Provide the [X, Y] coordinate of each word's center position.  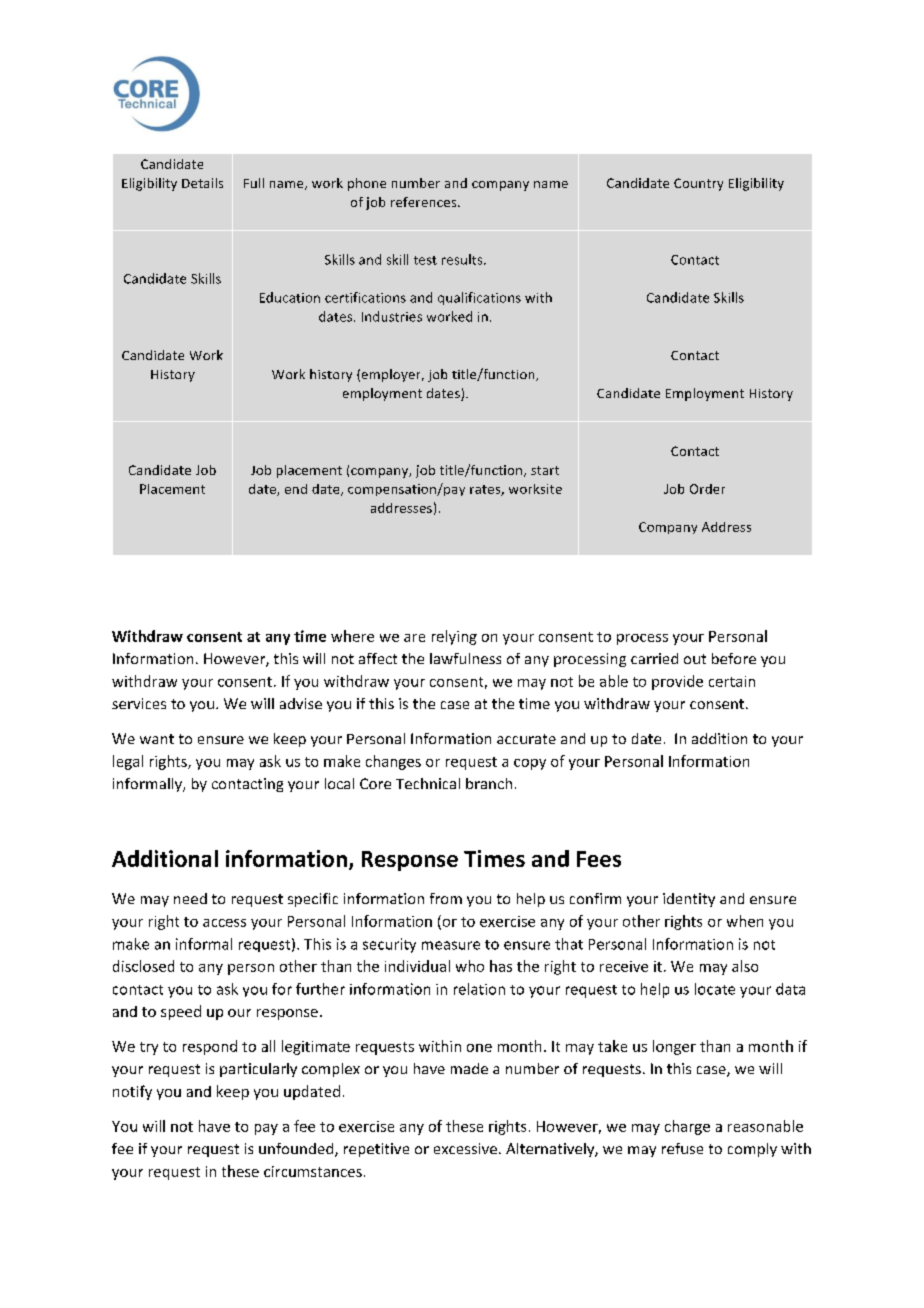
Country [698, 184]
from [446, 898]
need [190, 898]
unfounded [297, 1150]
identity [689, 900]
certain [732, 681]
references [425, 202]
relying [454, 637]
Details [202, 183]
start [545, 470]
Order [707, 489]
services [139, 703]
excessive [465, 1148]
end [296, 489]
